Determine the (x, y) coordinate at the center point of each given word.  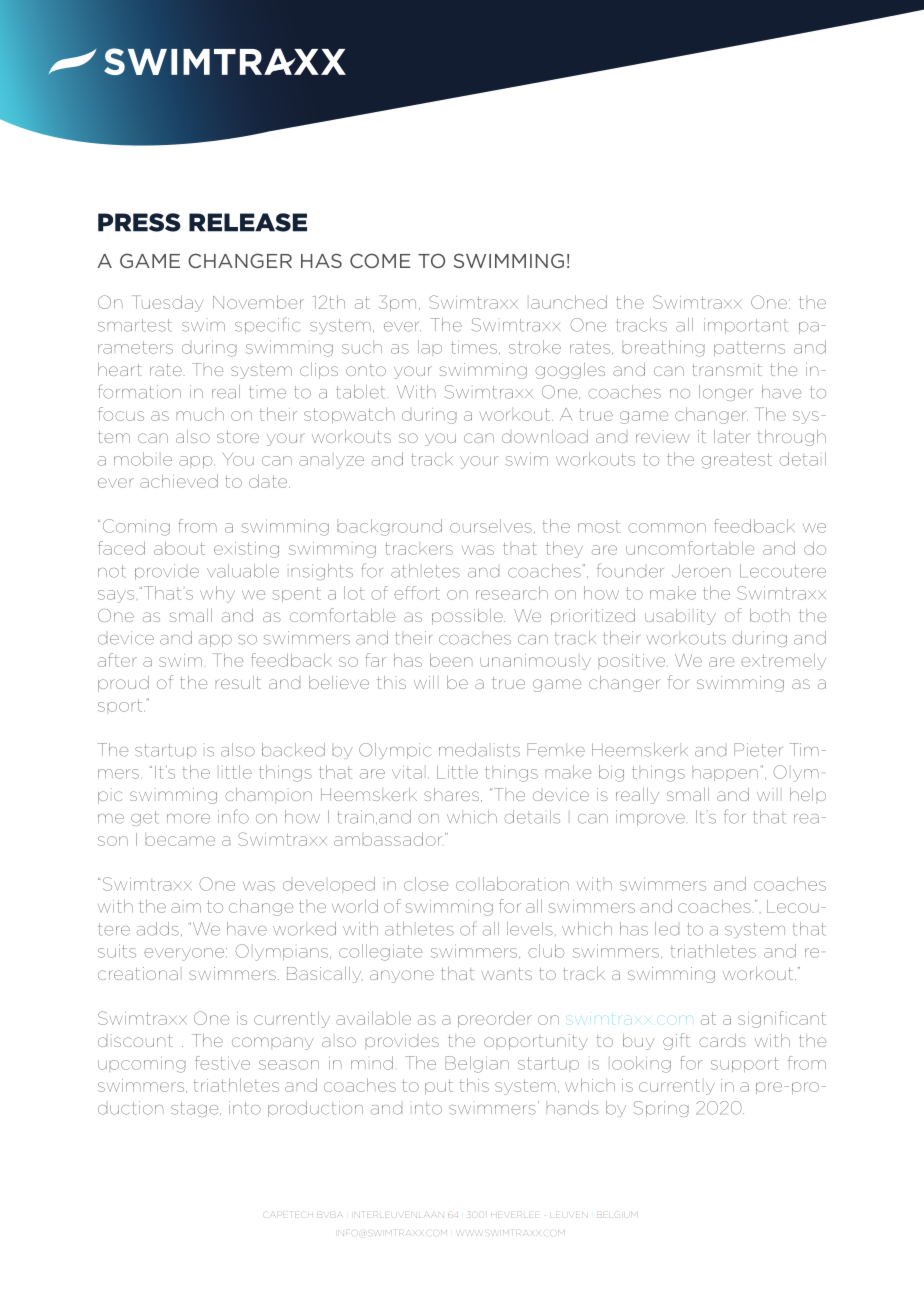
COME (380, 260)
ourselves (491, 526)
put (439, 1087)
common (667, 528)
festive (222, 1063)
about (179, 548)
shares (451, 794)
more (188, 819)
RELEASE (248, 222)
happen (725, 775)
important (746, 326)
